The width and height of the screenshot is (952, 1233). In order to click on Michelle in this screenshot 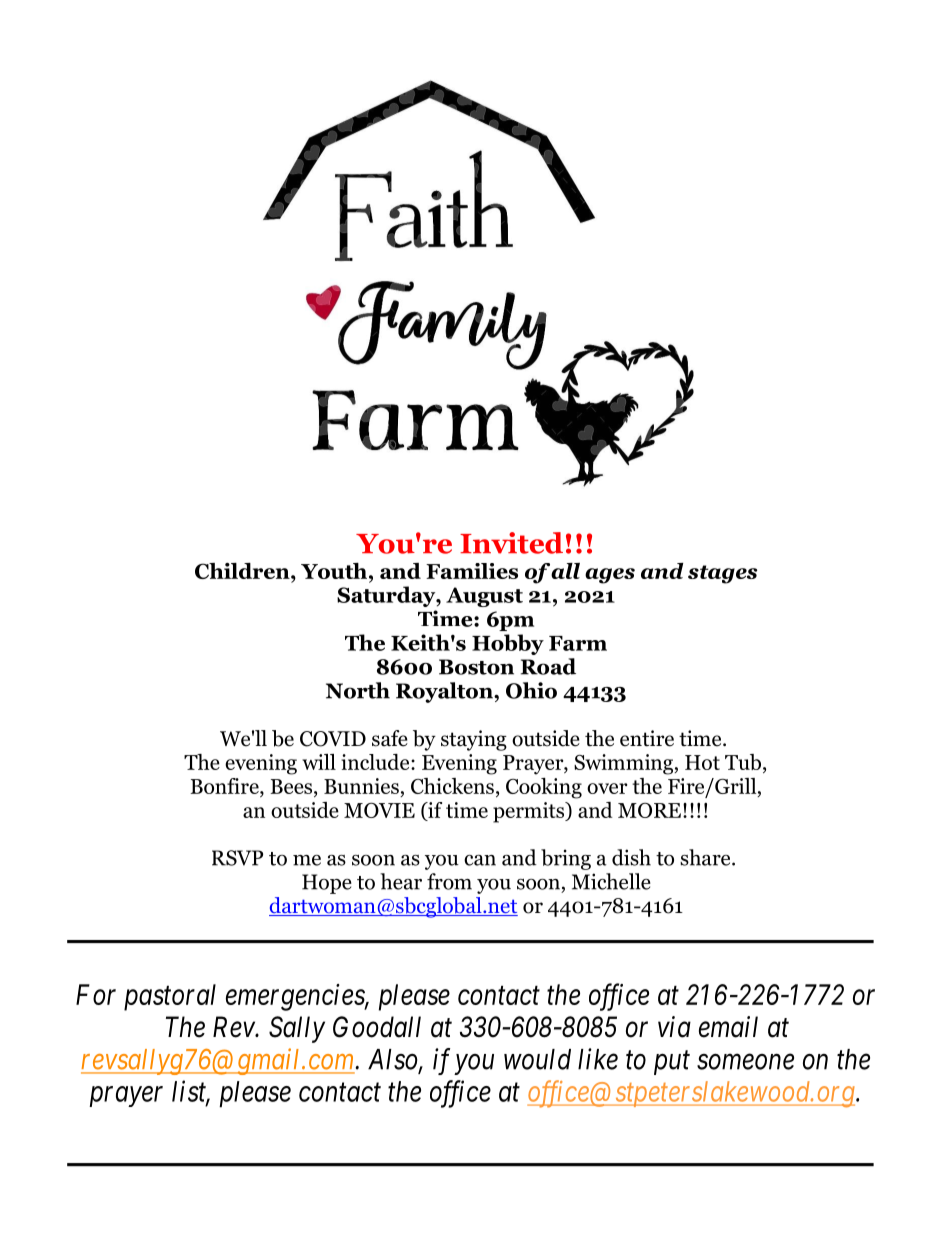, I will do `click(611, 881)`.
